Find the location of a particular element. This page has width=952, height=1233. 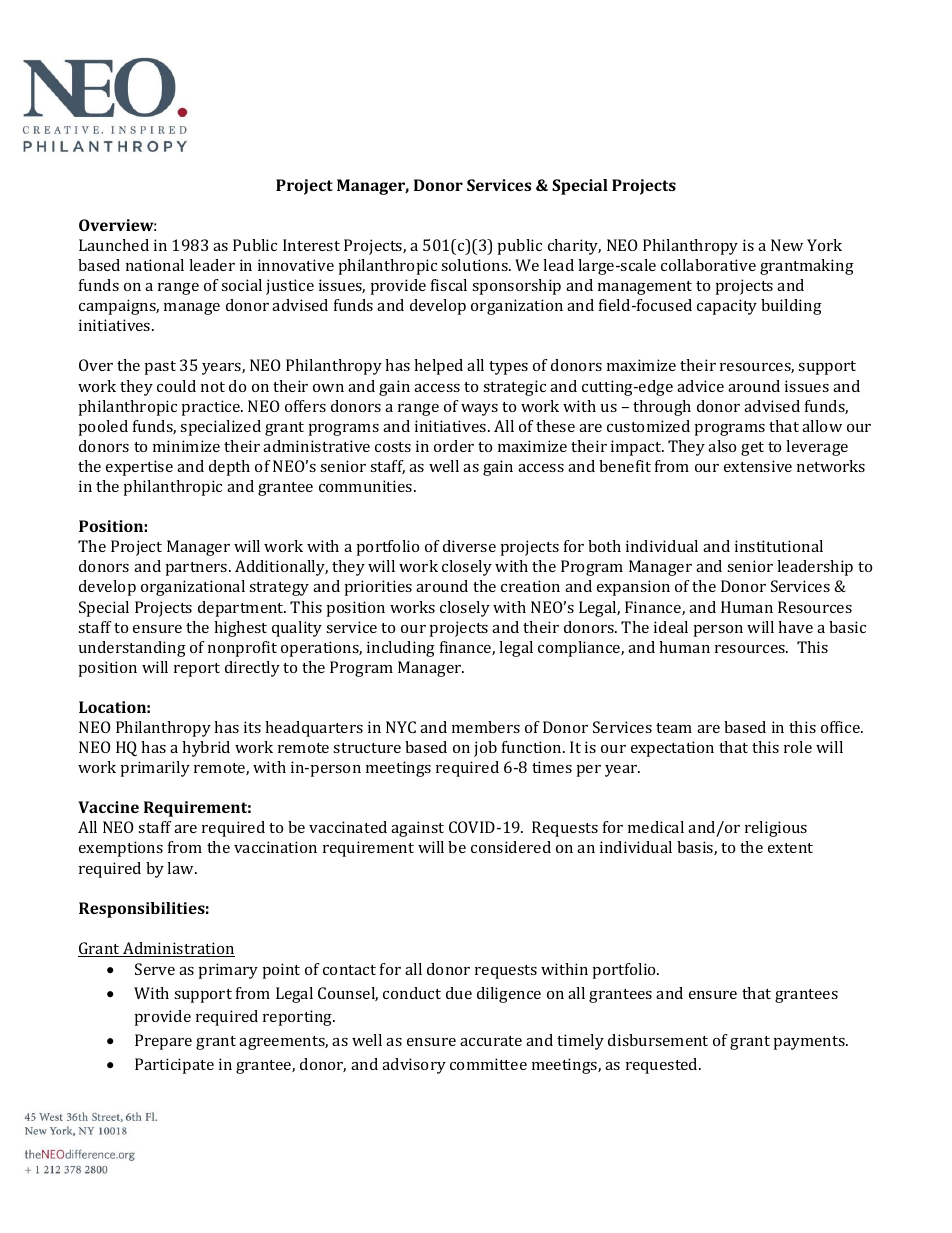

including is located at coordinates (401, 649).
